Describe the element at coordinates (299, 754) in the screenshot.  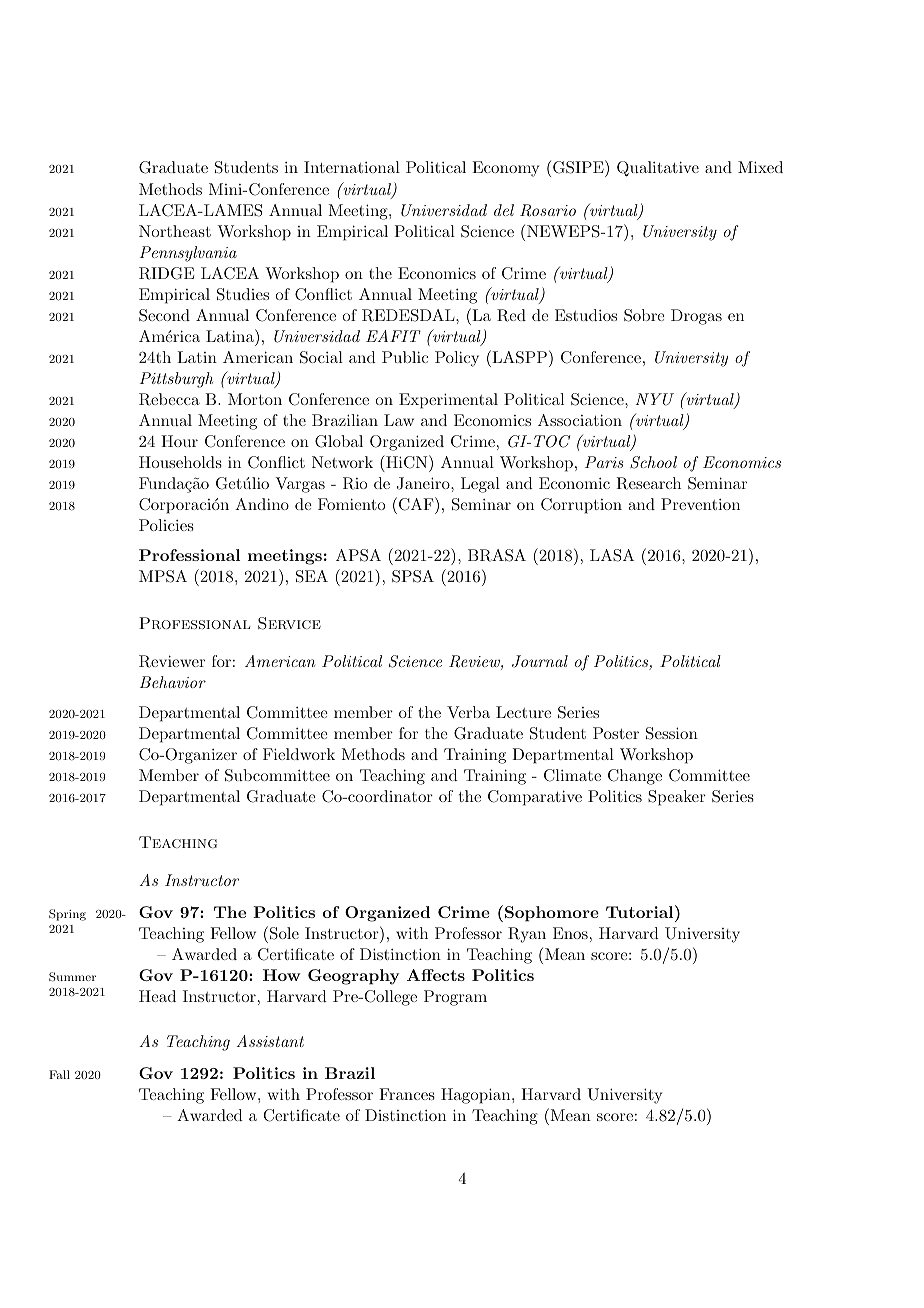
I see `Fieldwork` at that location.
